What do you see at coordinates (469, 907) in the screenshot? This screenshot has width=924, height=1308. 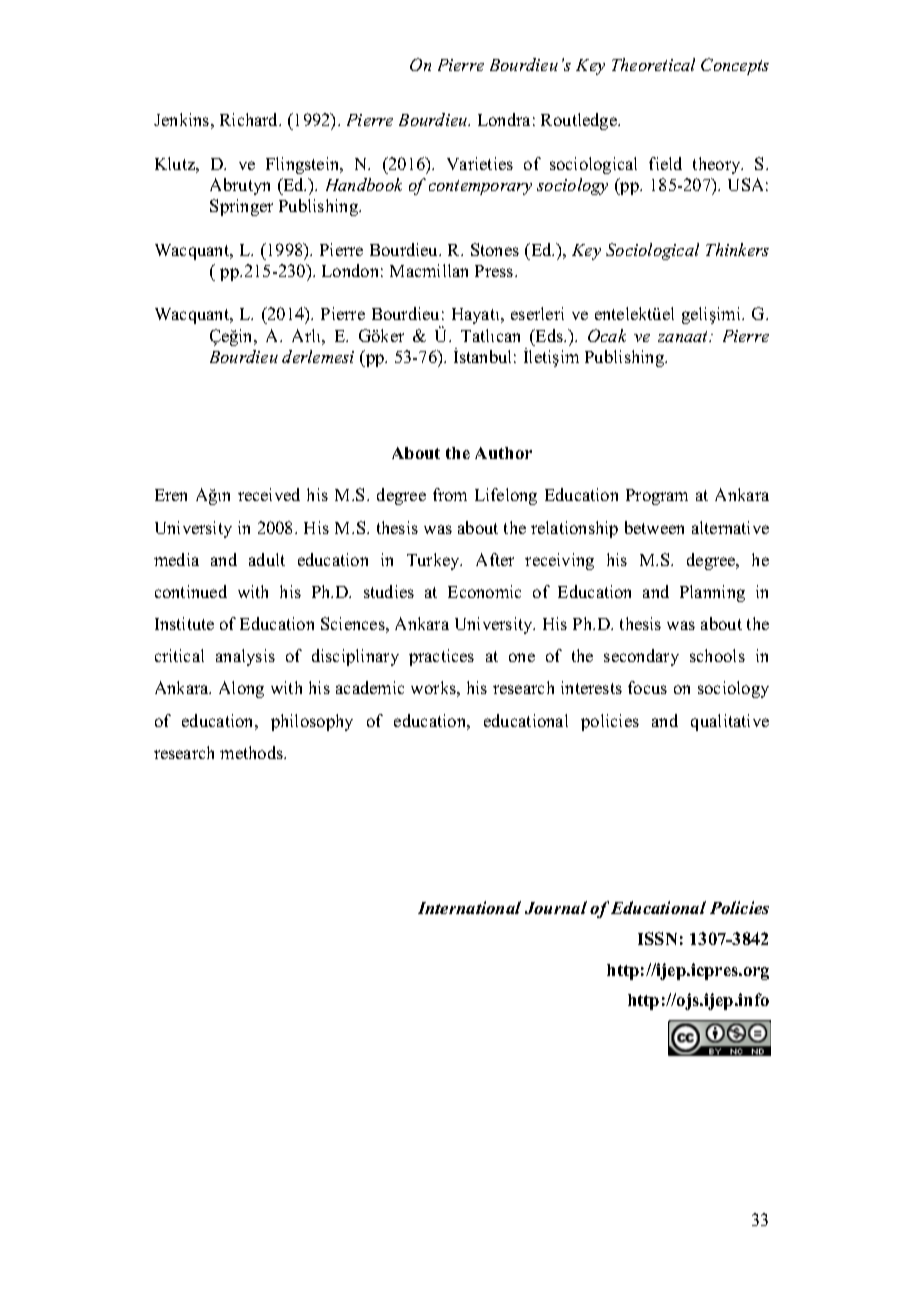 I see `International` at bounding box center [469, 907].
